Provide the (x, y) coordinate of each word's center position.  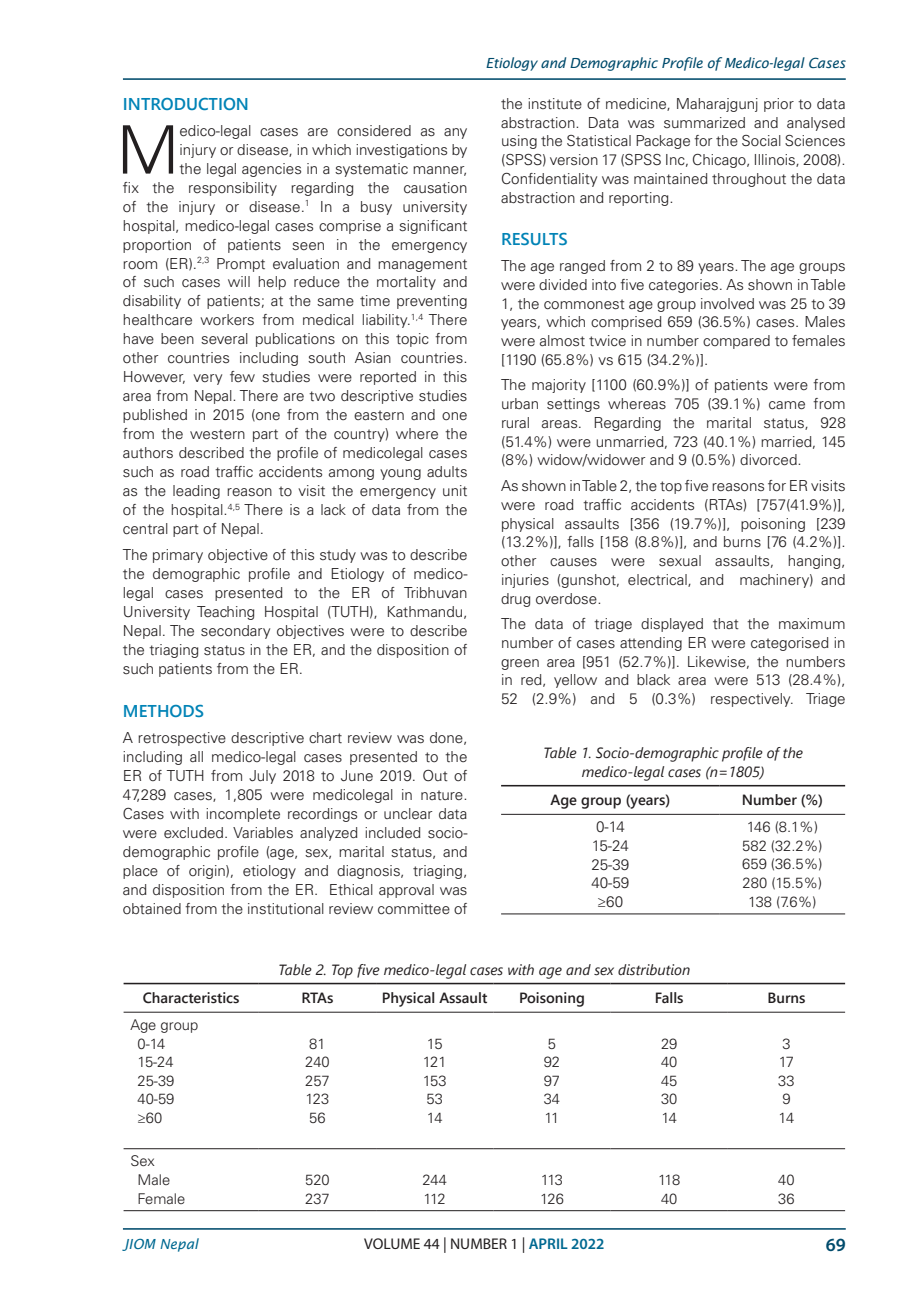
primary (178, 556)
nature (443, 795)
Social (761, 141)
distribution (654, 970)
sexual (680, 561)
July (262, 777)
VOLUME (392, 1243)
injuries (525, 581)
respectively (752, 700)
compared (736, 342)
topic (412, 340)
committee (414, 909)
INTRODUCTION (186, 104)
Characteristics (191, 998)
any (455, 133)
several (224, 339)
